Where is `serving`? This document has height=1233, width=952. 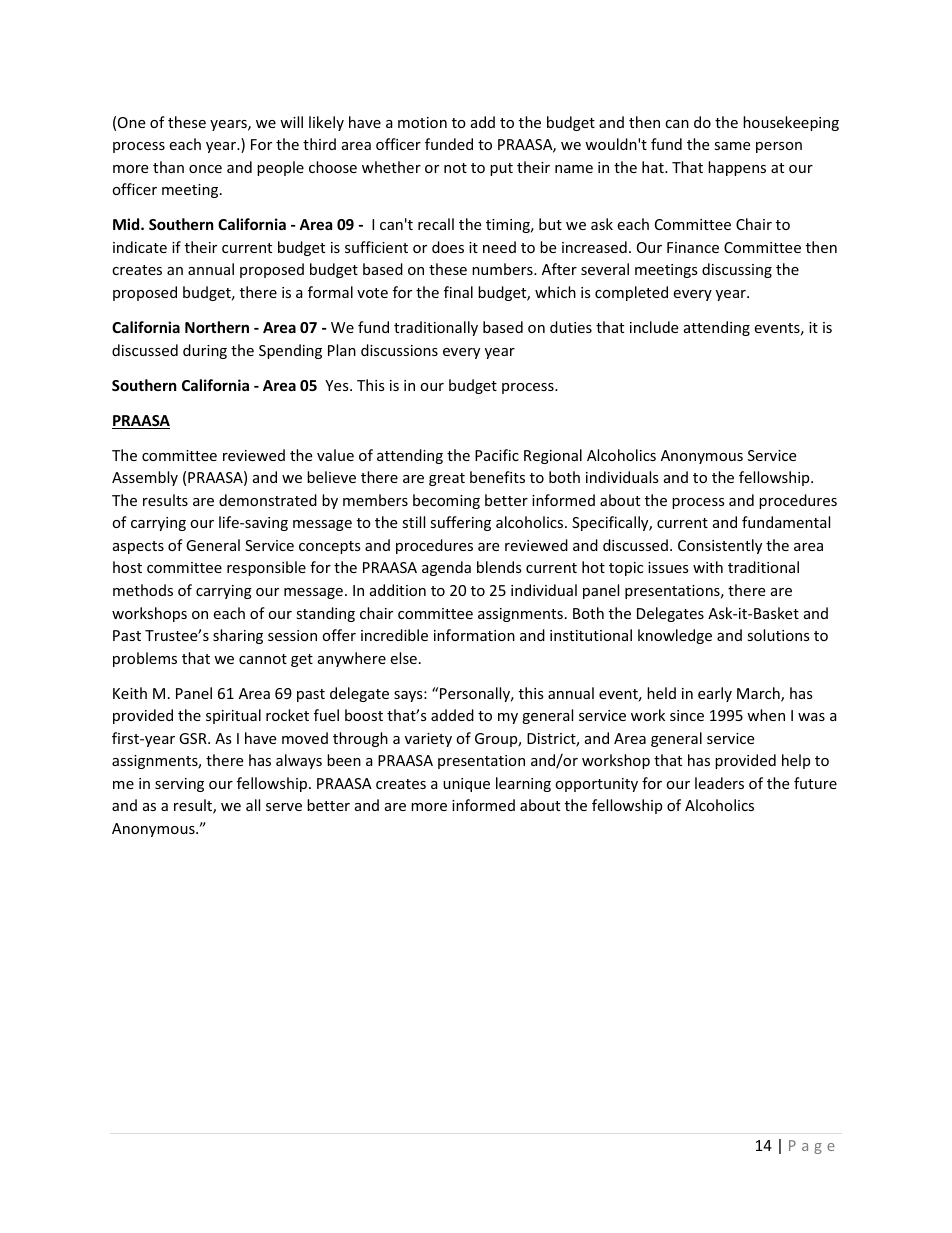 serving is located at coordinates (179, 785).
